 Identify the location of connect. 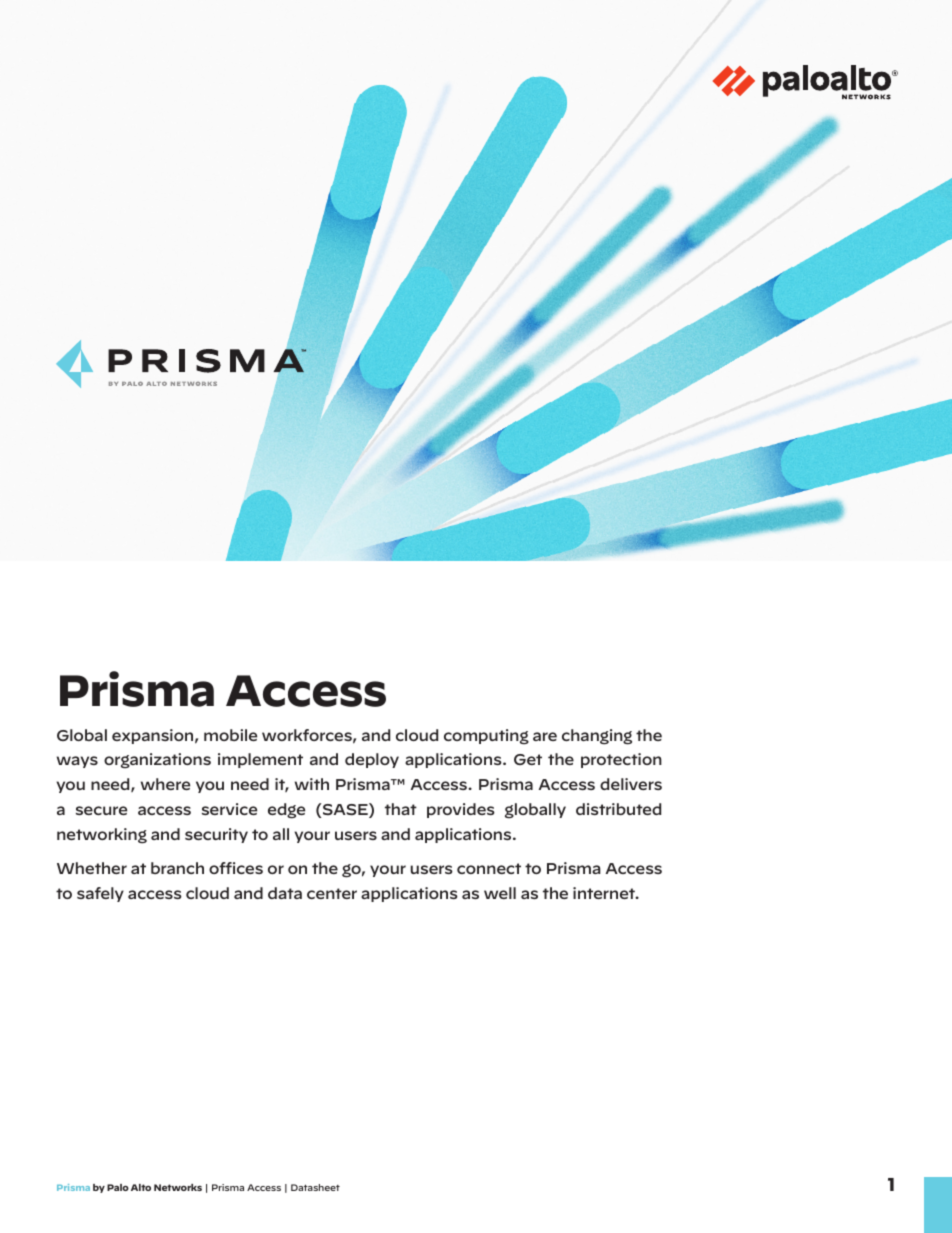
(489, 868).
